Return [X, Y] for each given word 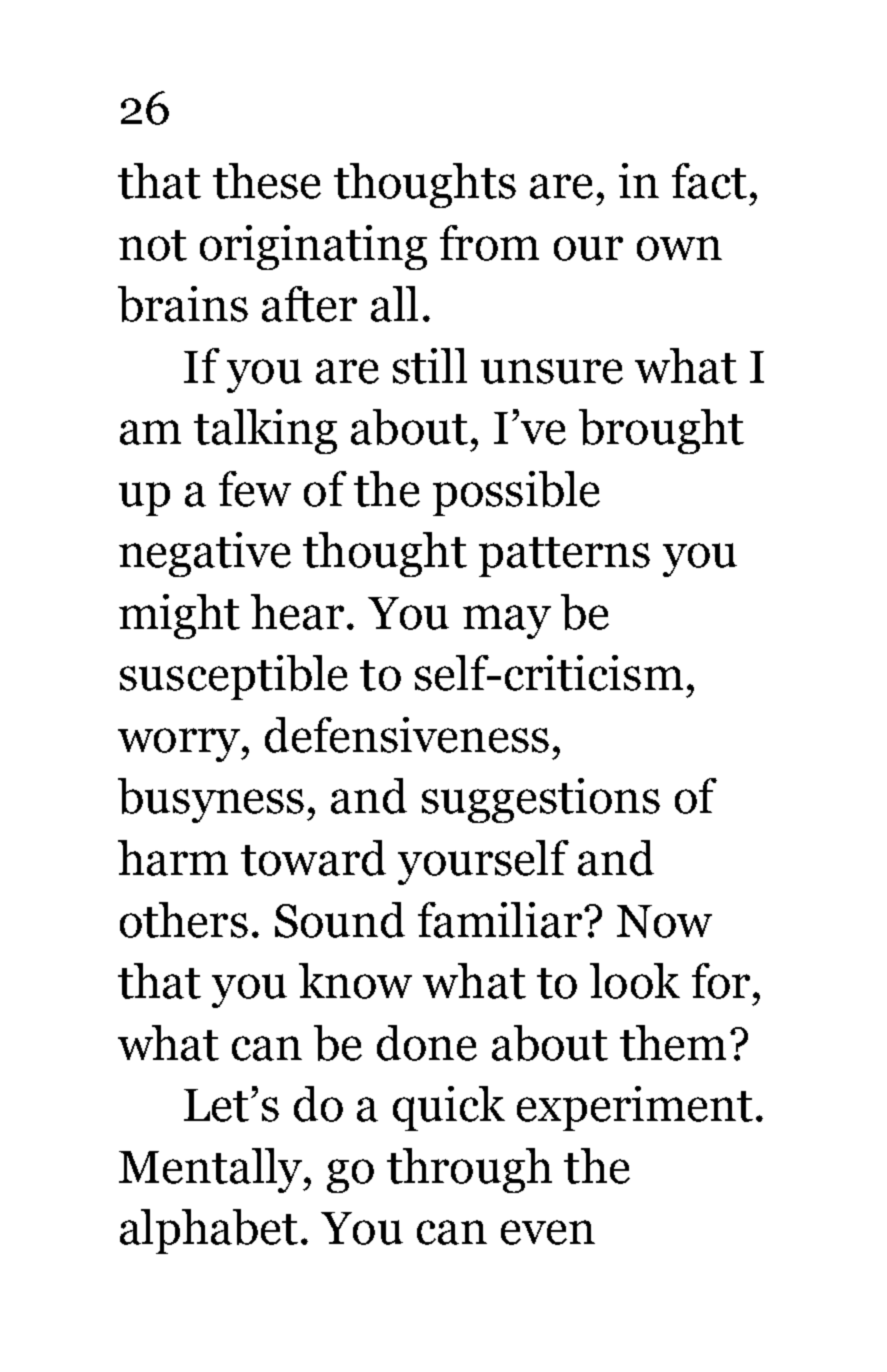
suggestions [541, 800]
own [679, 248]
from [489, 243]
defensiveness [407, 735]
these [267, 181]
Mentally [212, 1170]
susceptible [234, 677]
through [469, 1170]
